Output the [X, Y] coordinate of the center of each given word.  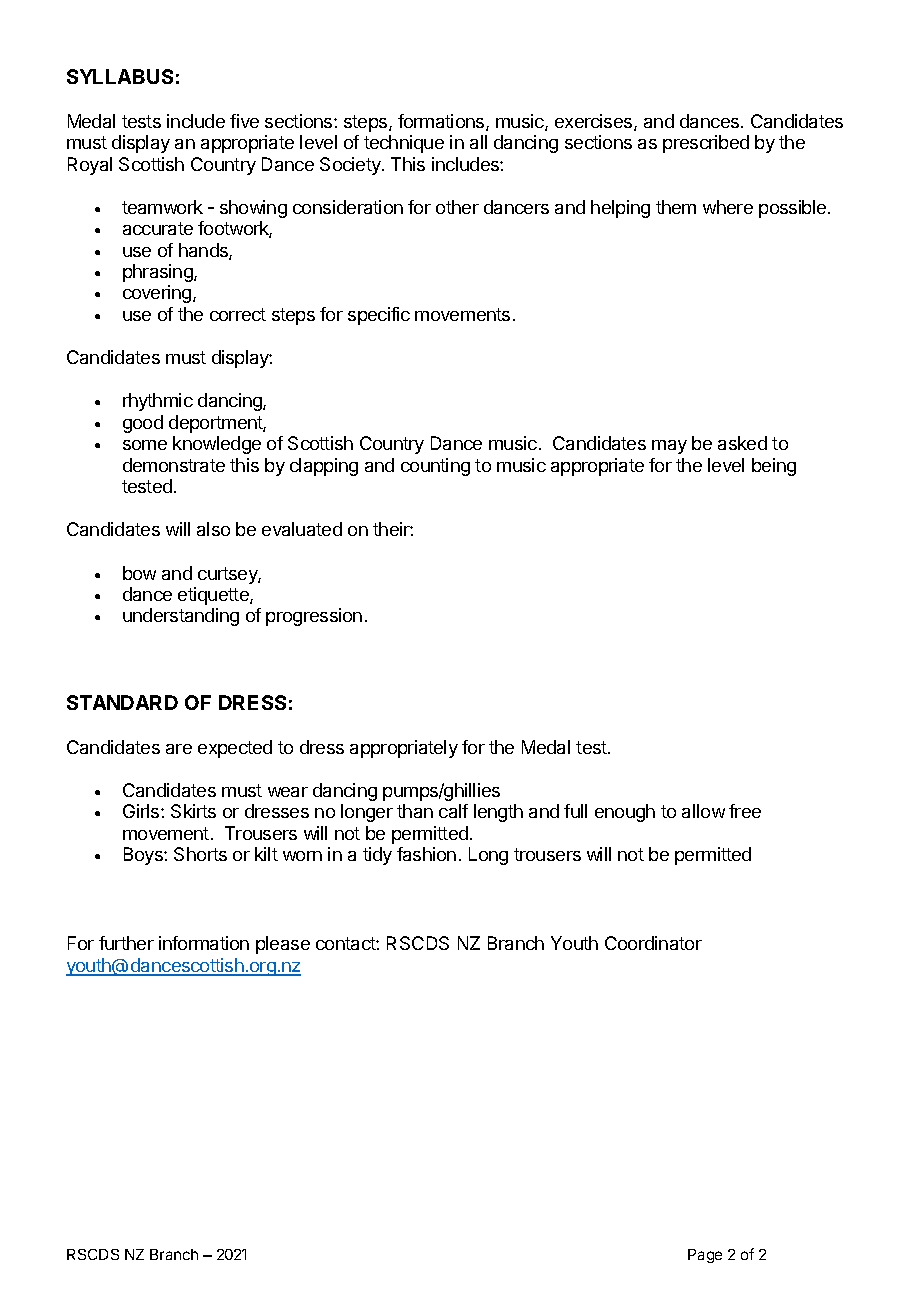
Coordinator [653, 943]
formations [442, 122]
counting [435, 467]
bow [139, 573]
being [774, 467]
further [126, 943]
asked [742, 443]
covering [158, 294]
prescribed [706, 144]
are [179, 749]
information [204, 943]
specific [379, 316]
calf [453, 811]
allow [703, 811]
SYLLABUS [120, 76]
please [283, 945]
